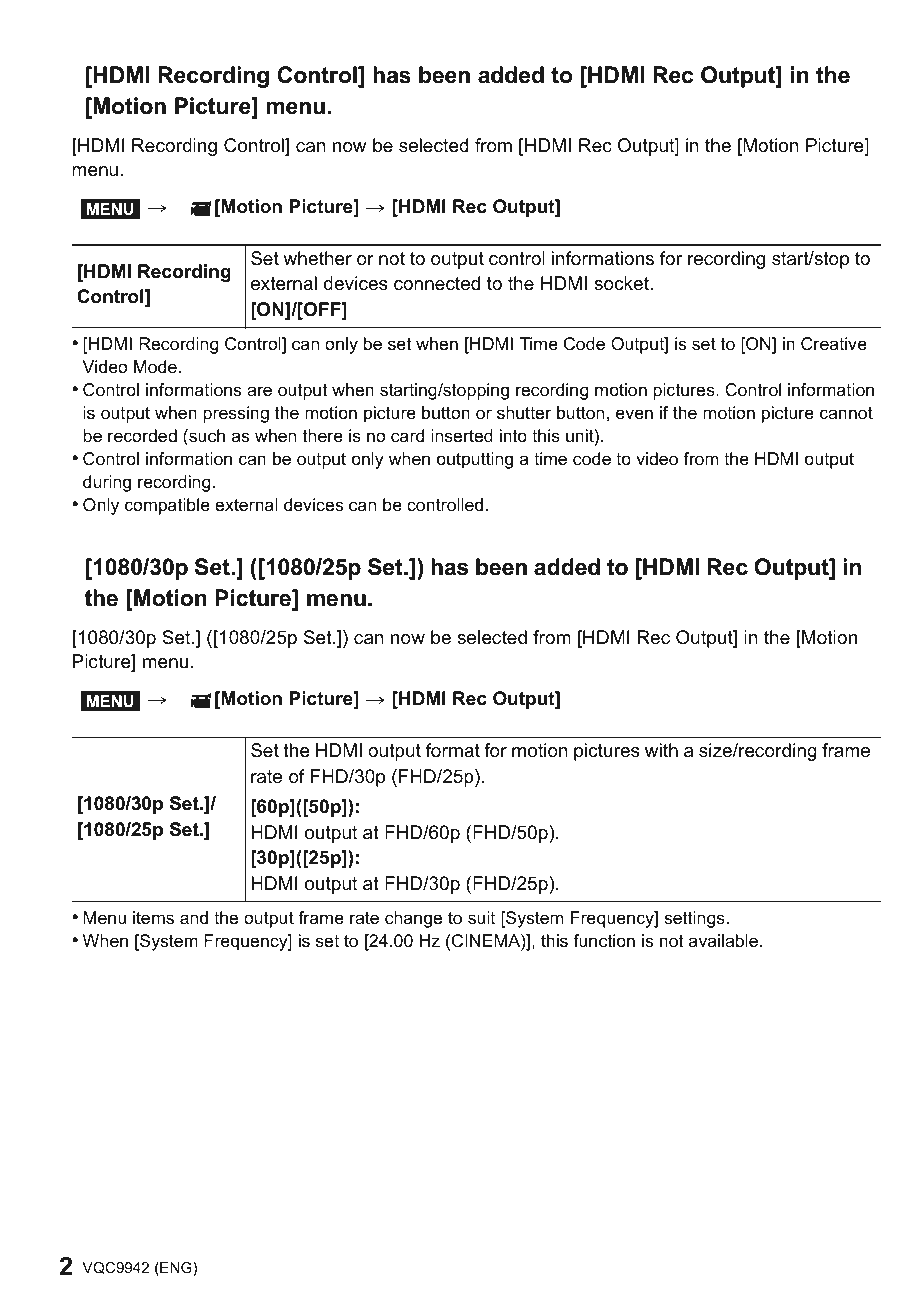 This page has height=1316, width=924. I want to click on Mode, so click(155, 367).
